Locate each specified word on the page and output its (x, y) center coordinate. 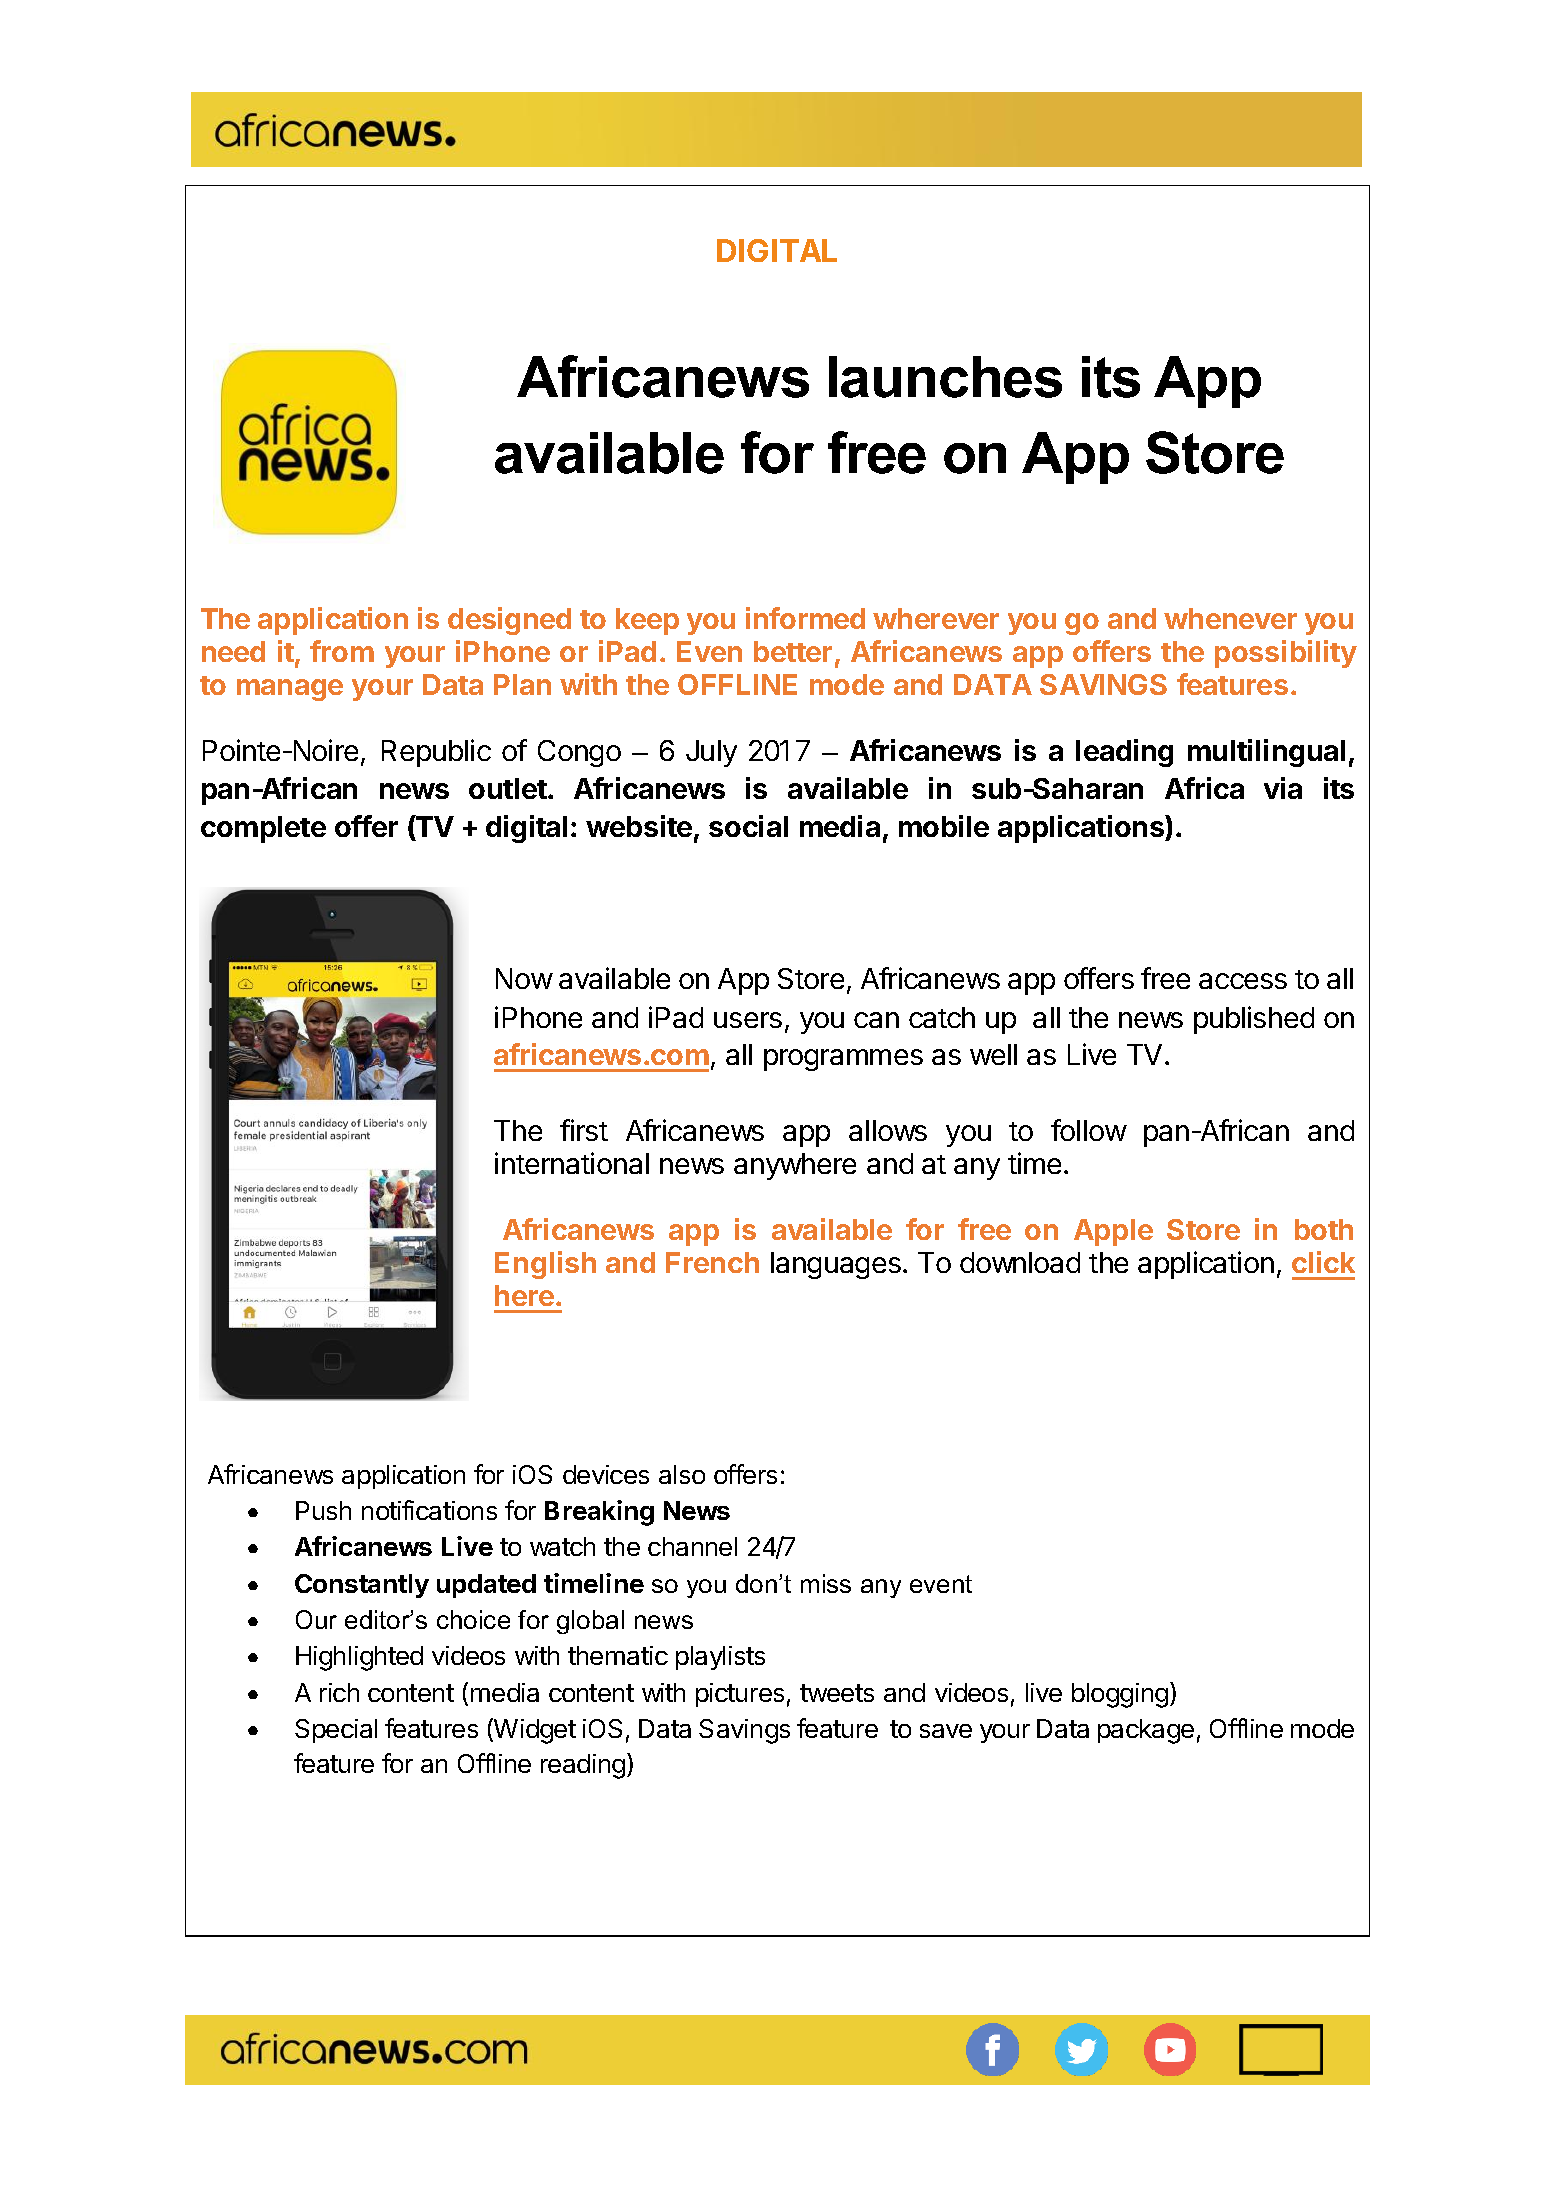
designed (509, 621)
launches (945, 377)
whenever (1230, 618)
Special (336, 1731)
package (1146, 1731)
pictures (740, 1695)
